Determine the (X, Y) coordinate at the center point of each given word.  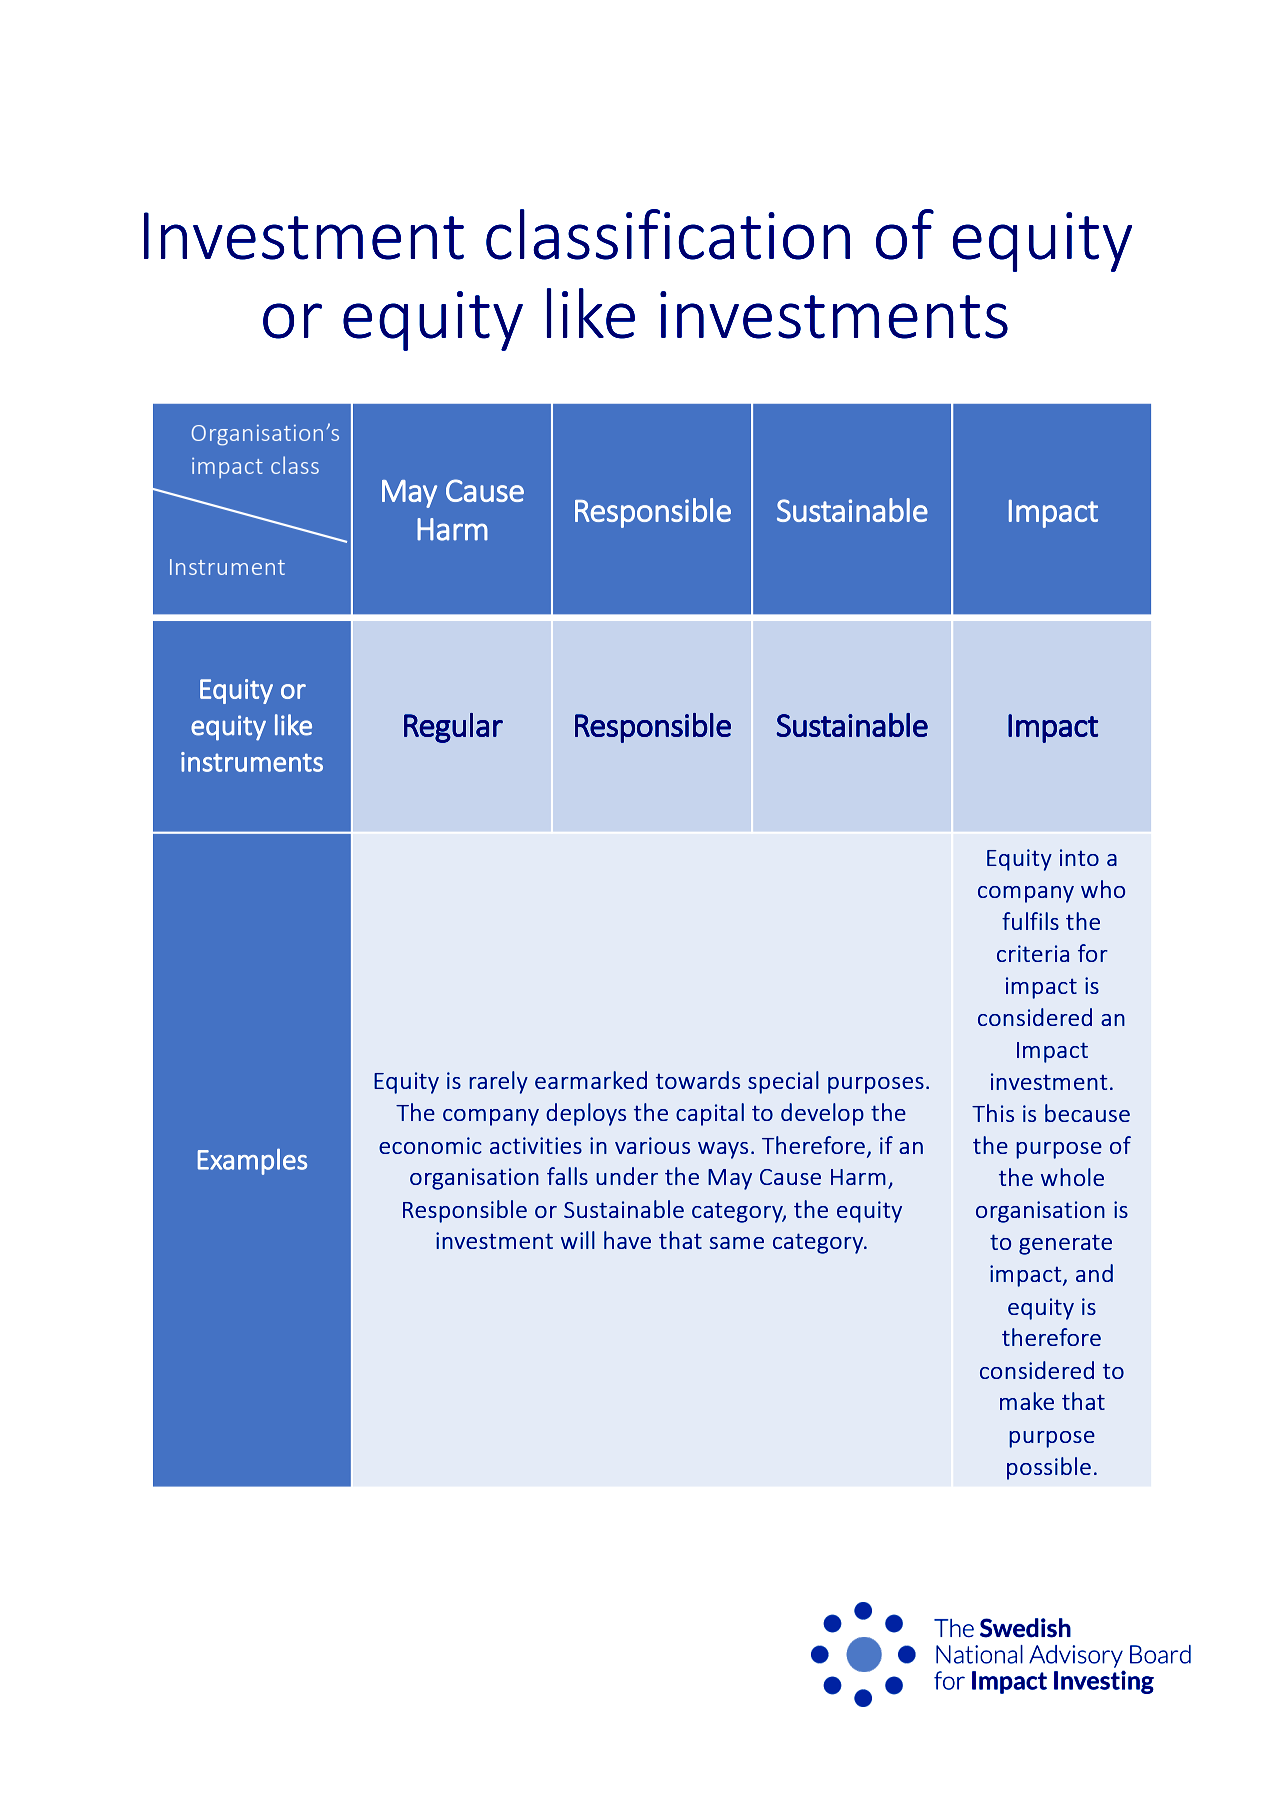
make (1027, 1401)
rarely (498, 1082)
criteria (1033, 953)
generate (1065, 1244)
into (1079, 857)
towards (698, 1080)
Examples (252, 1161)
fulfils (1030, 921)
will (578, 1240)
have (627, 1240)
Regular (453, 728)
